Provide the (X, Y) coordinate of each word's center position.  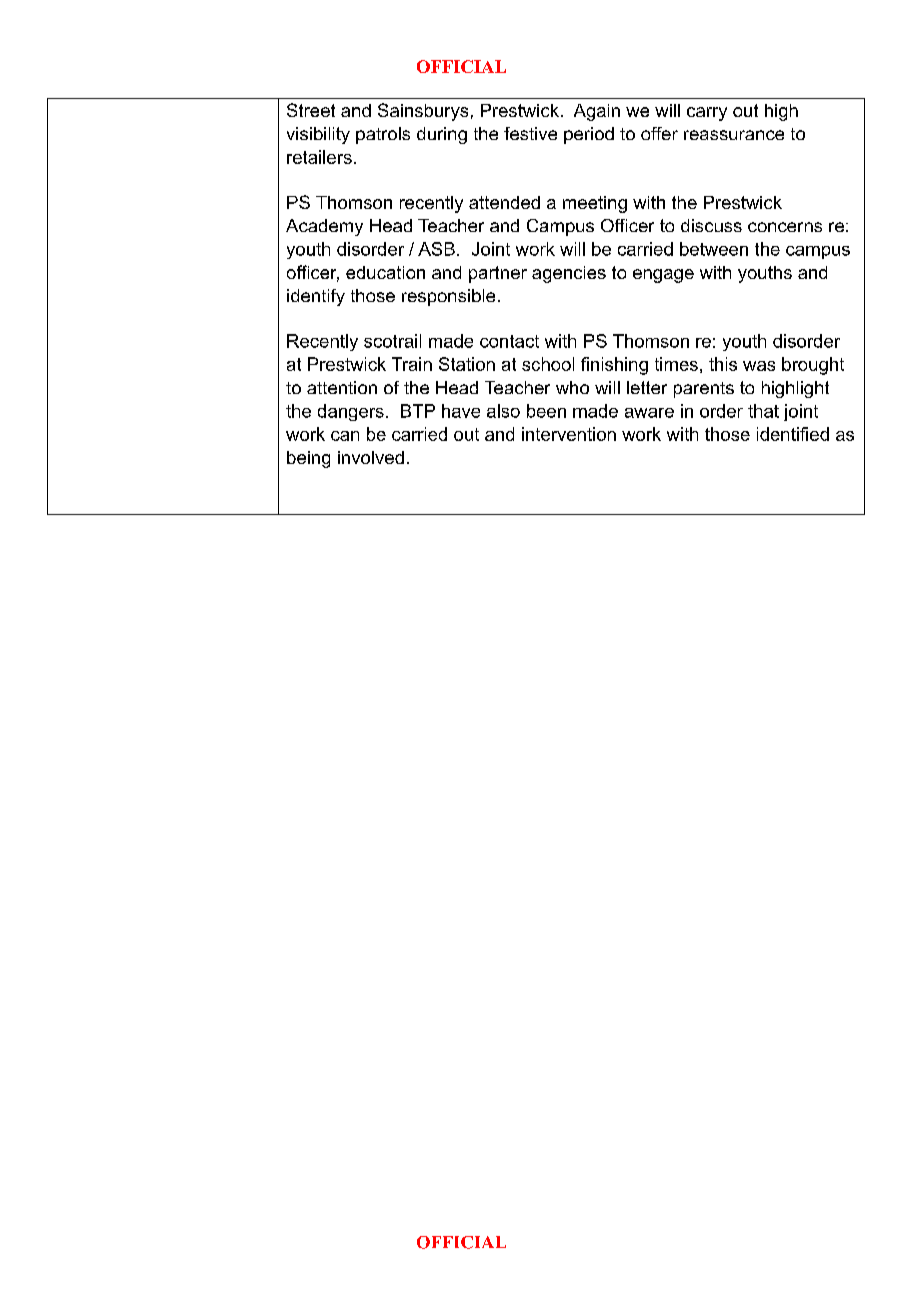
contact (509, 341)
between (714, 249)
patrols (383, 135)
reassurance (734, 135)
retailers (319, 157)
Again (597, 112)
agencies (569, 274)
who (572, 387)
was (759, 366)
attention (342, 387)
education (385, 272)
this (723, 364)
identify (316, 297)
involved (371, 457)
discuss (711, 225)
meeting (595, 204)
